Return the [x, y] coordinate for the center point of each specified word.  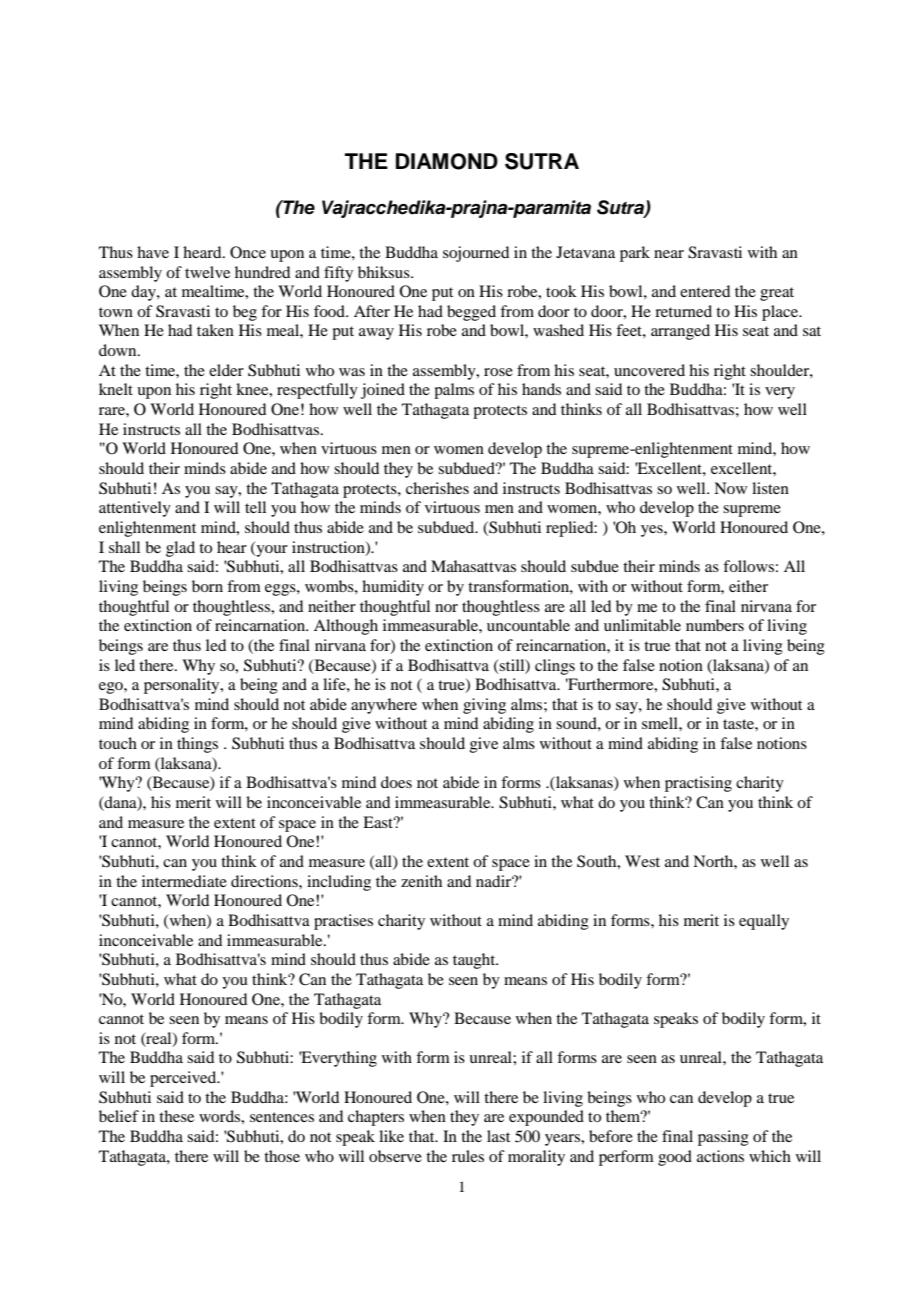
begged [471, 313]
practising [698, 784]
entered [705, 291]
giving [484, 706]
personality [183, 686]
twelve [207, 272]
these [176, 1116]
